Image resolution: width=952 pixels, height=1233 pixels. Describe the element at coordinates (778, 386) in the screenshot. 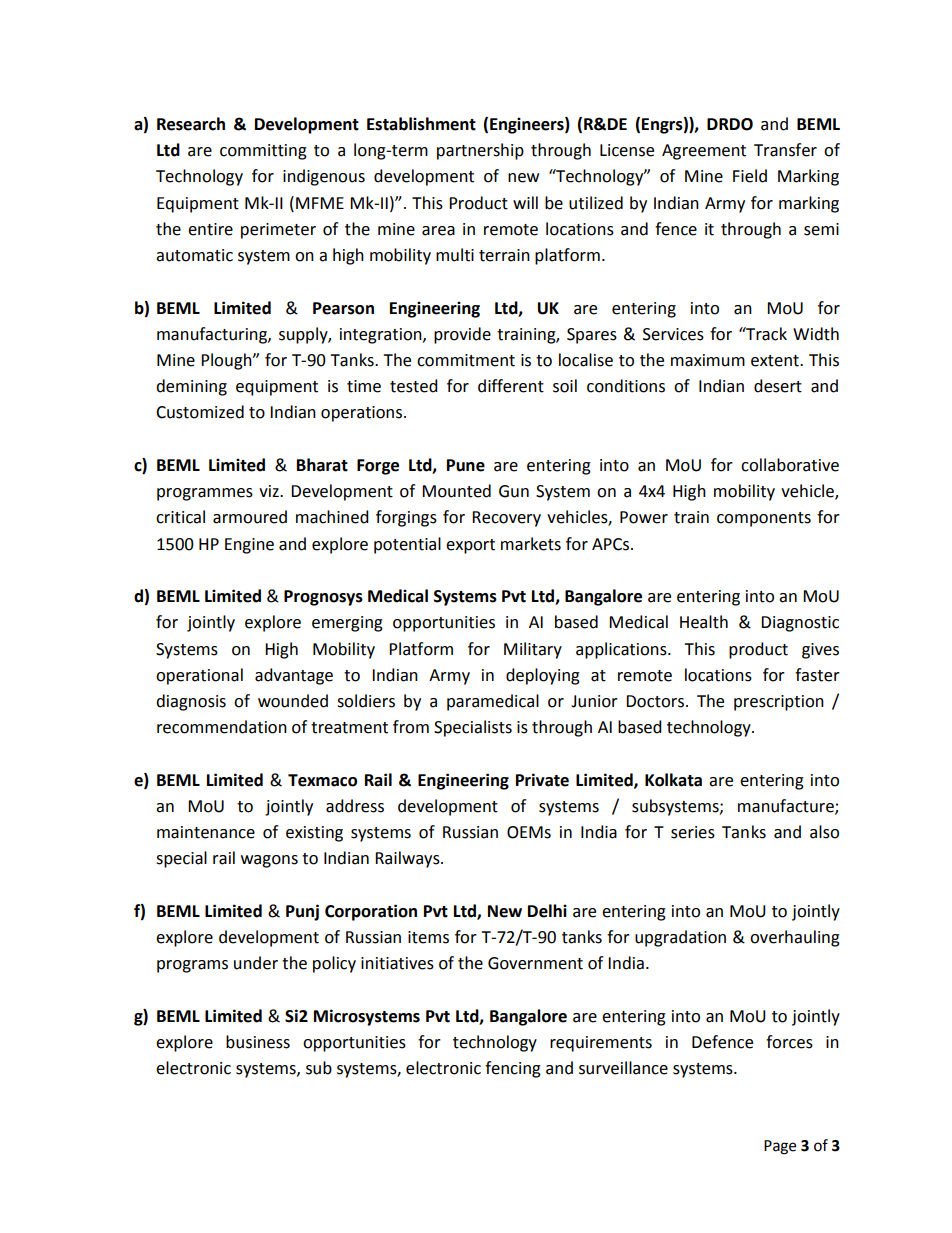

I see `desert` at that location.
